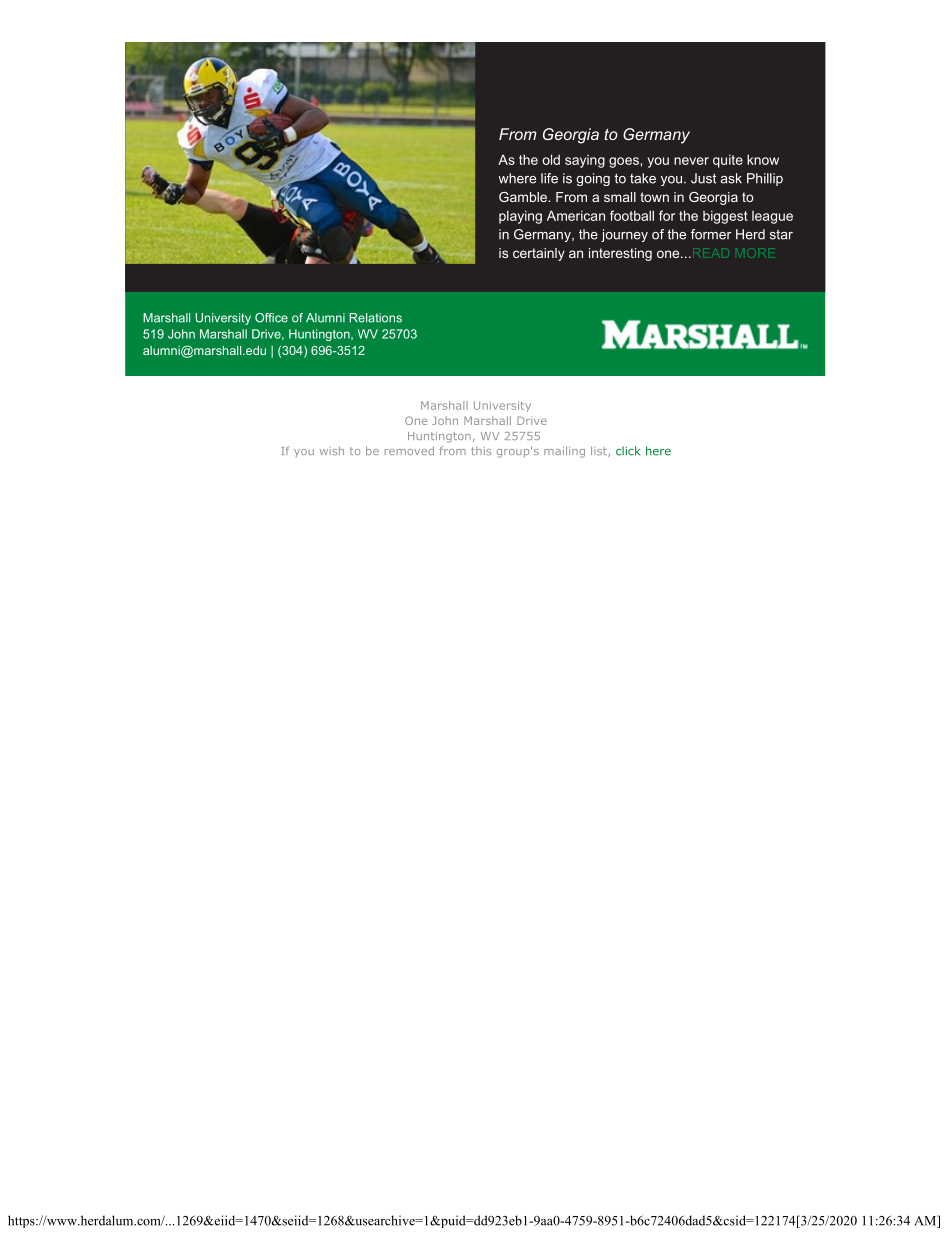 This screenshot has width=952, height=1233. What do you see at coordinates (481, 451) in the screenshot?
I see `this` at bounding box center [481, 451].
